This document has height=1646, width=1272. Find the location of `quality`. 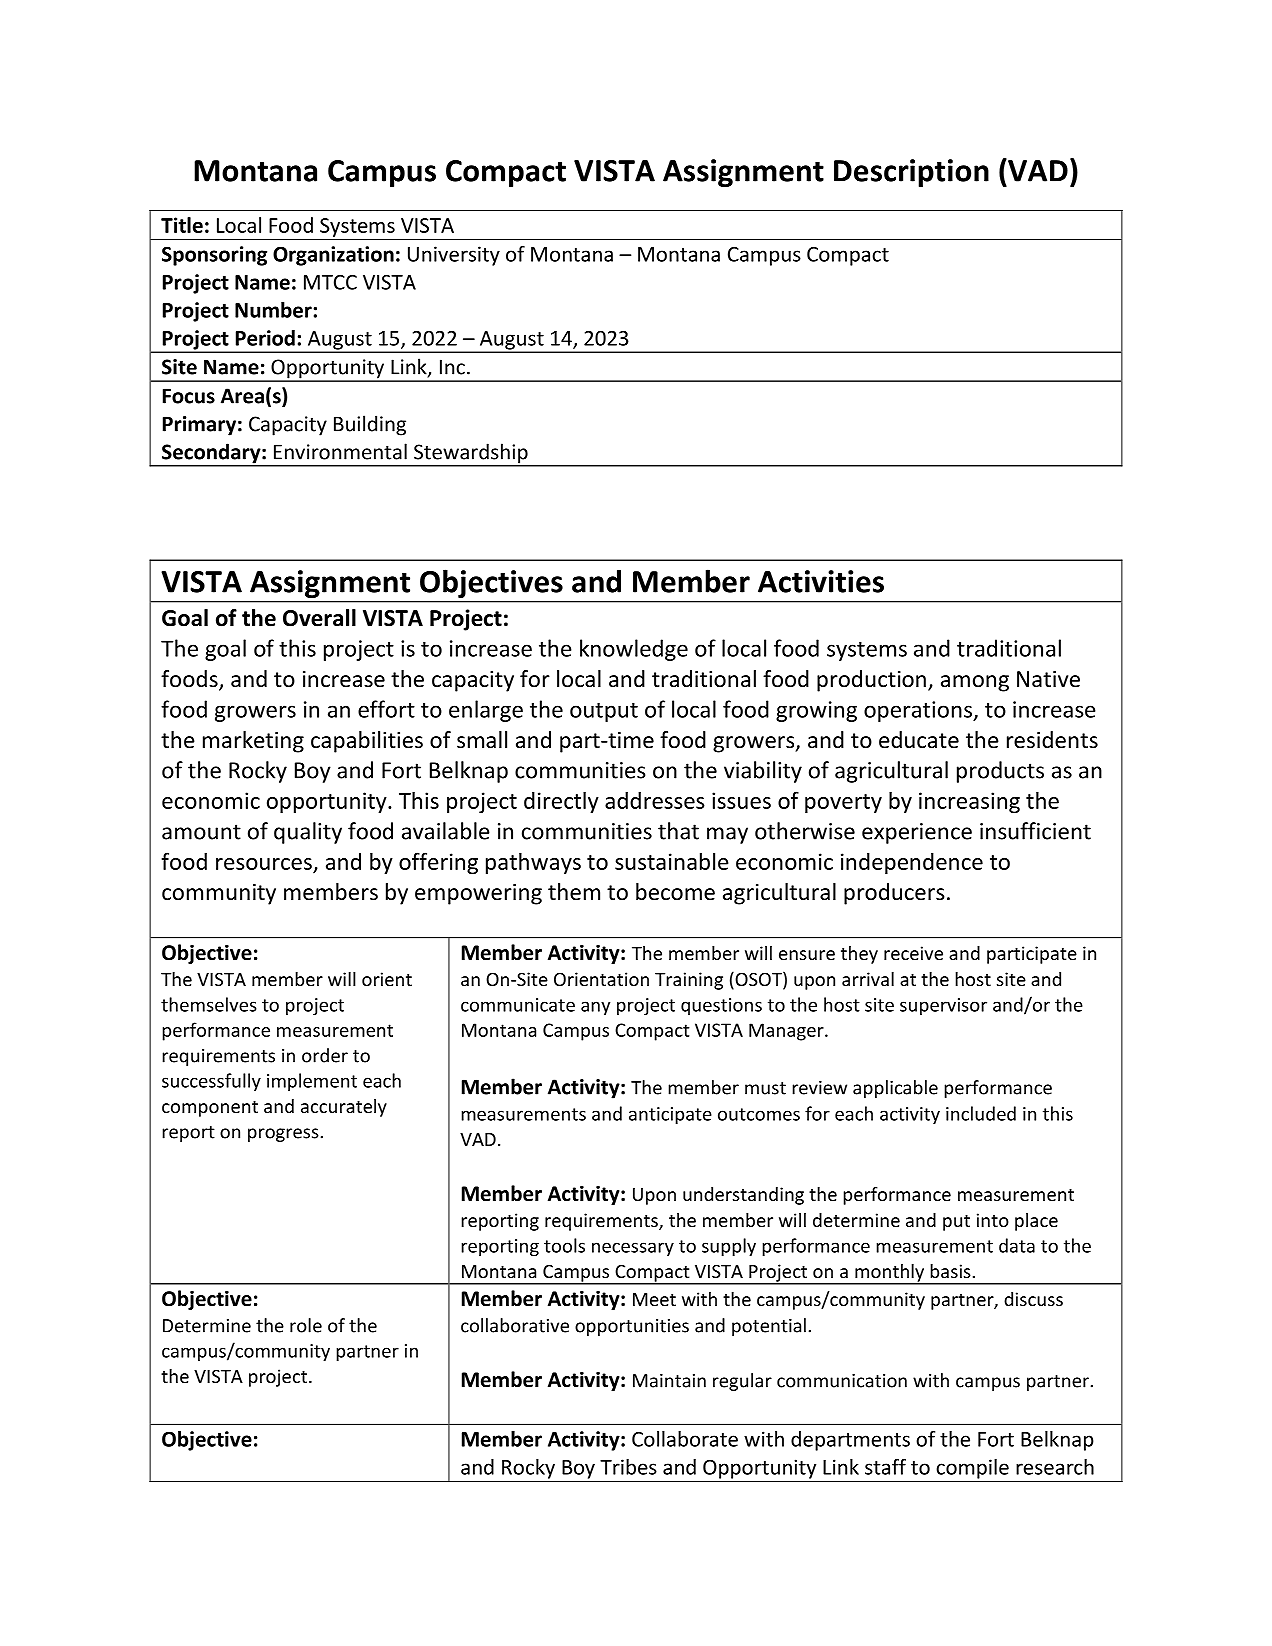

quality is located at coordinates (308, 833).
